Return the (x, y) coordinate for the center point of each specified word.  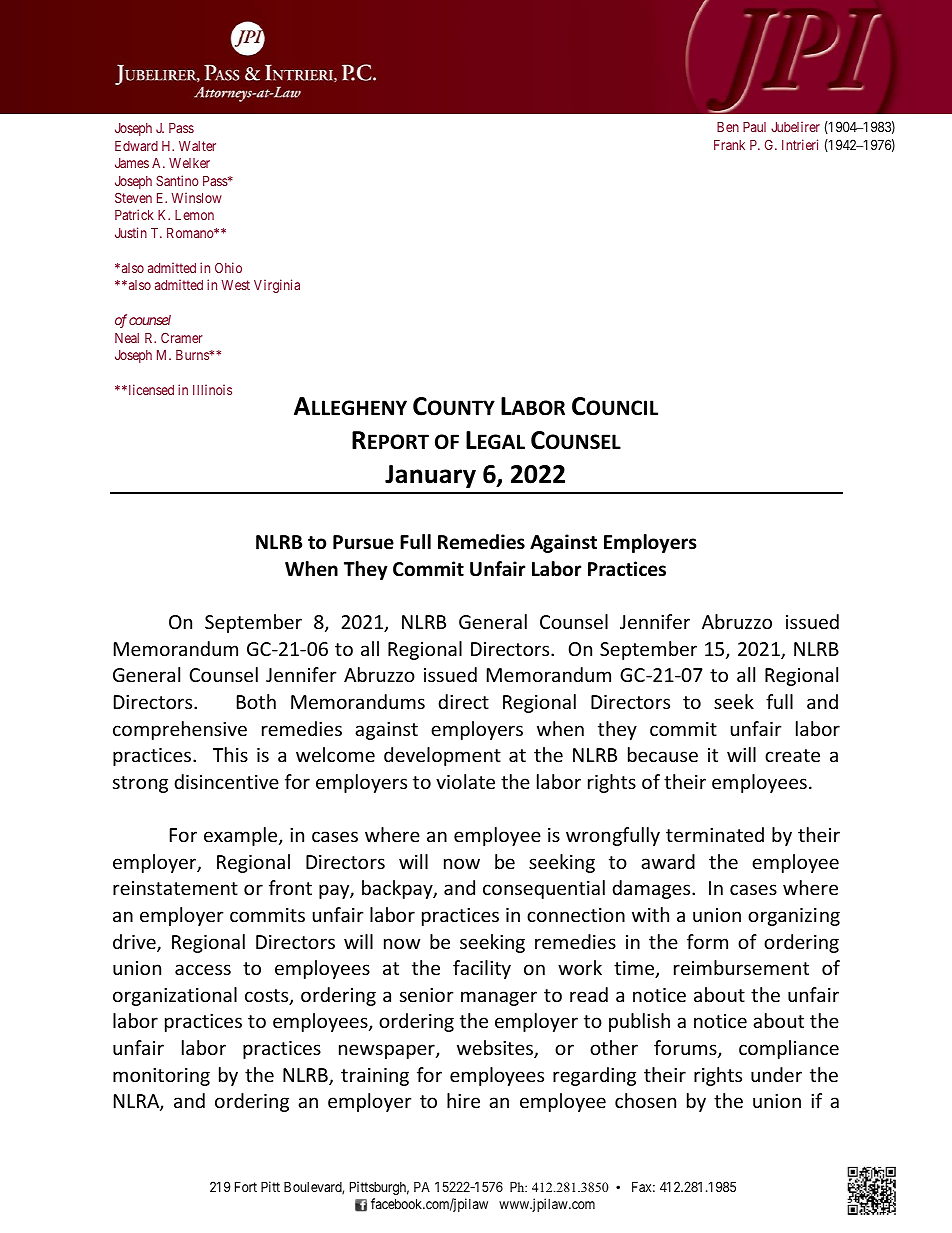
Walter (197, 146)
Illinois (212, 389)
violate (465, 781)
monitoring (161, 1077)
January (430, 476)
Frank (729, 145)
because (663, 754)
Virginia (277, 286)
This (230, 754)
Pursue (363, 542)
